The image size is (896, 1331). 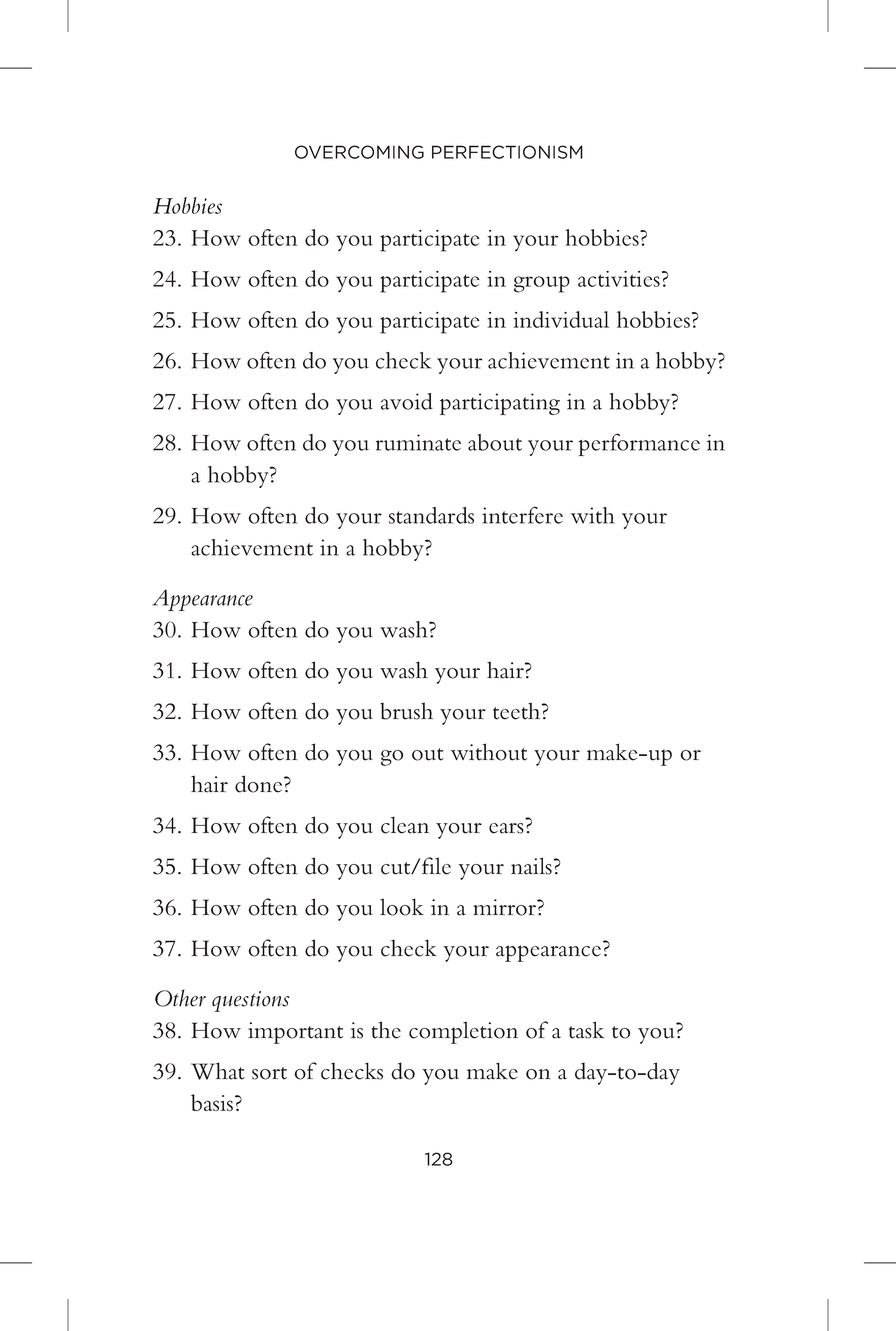 I want to click on done, so click(x=260, y=784).
